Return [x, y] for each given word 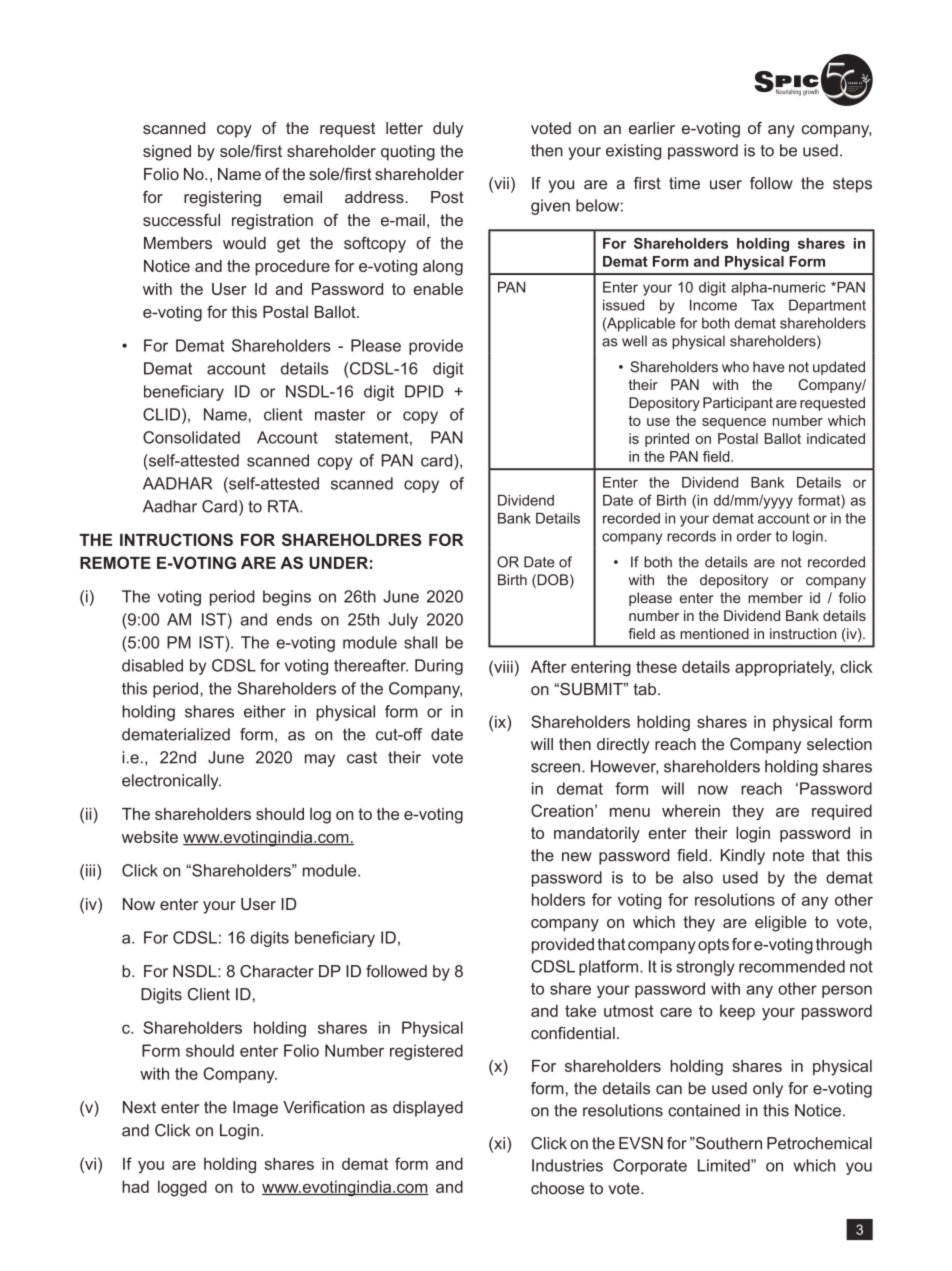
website [150, 837]
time [684, 183]
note [788, 855]
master [340, 415]
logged [182, 1188]
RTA [284, 506]
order [754, 536]
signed [167, 153]
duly [448, 130]
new [577, 857]
